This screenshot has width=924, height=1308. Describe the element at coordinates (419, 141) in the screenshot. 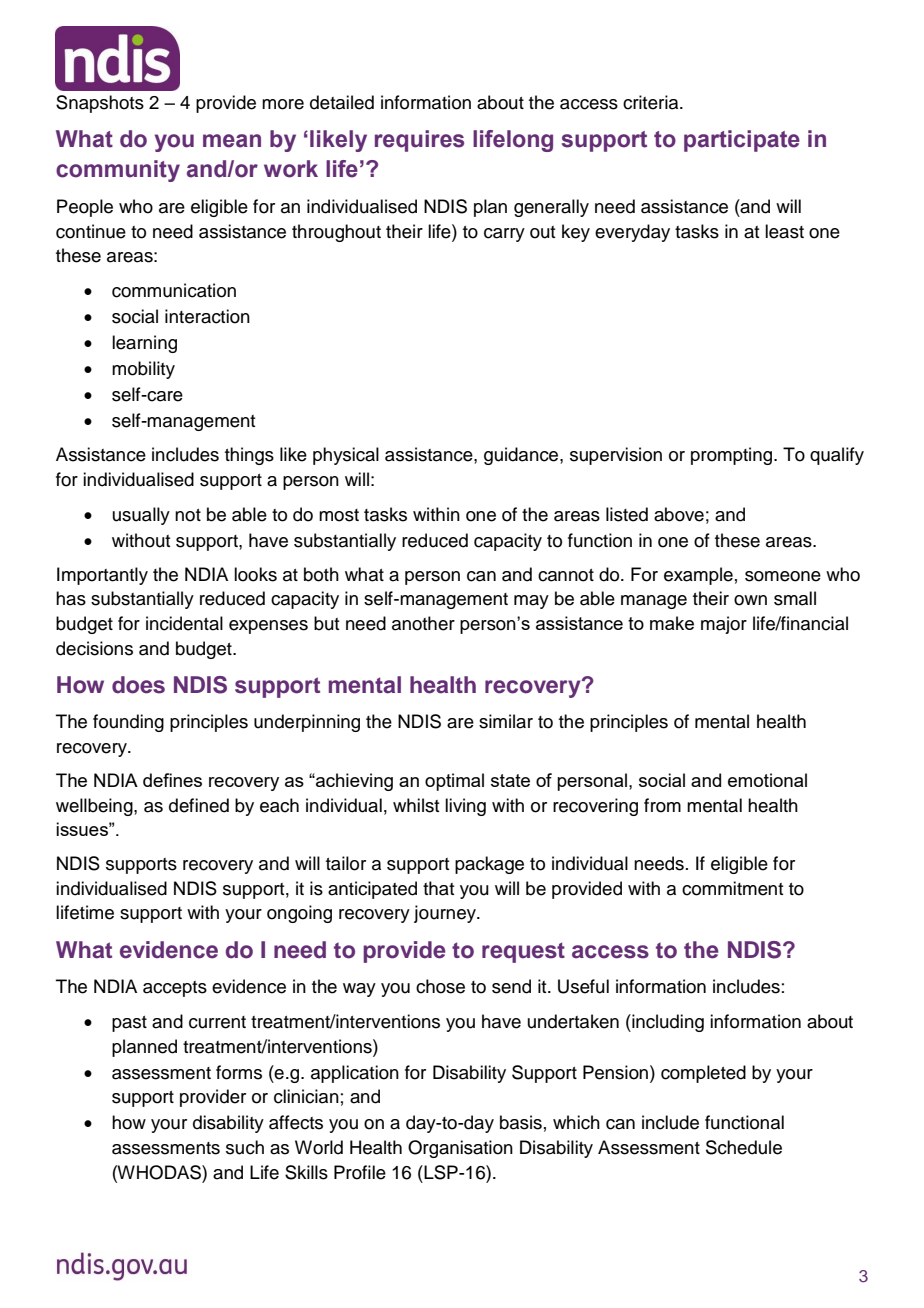

I see `requires` at that location.
